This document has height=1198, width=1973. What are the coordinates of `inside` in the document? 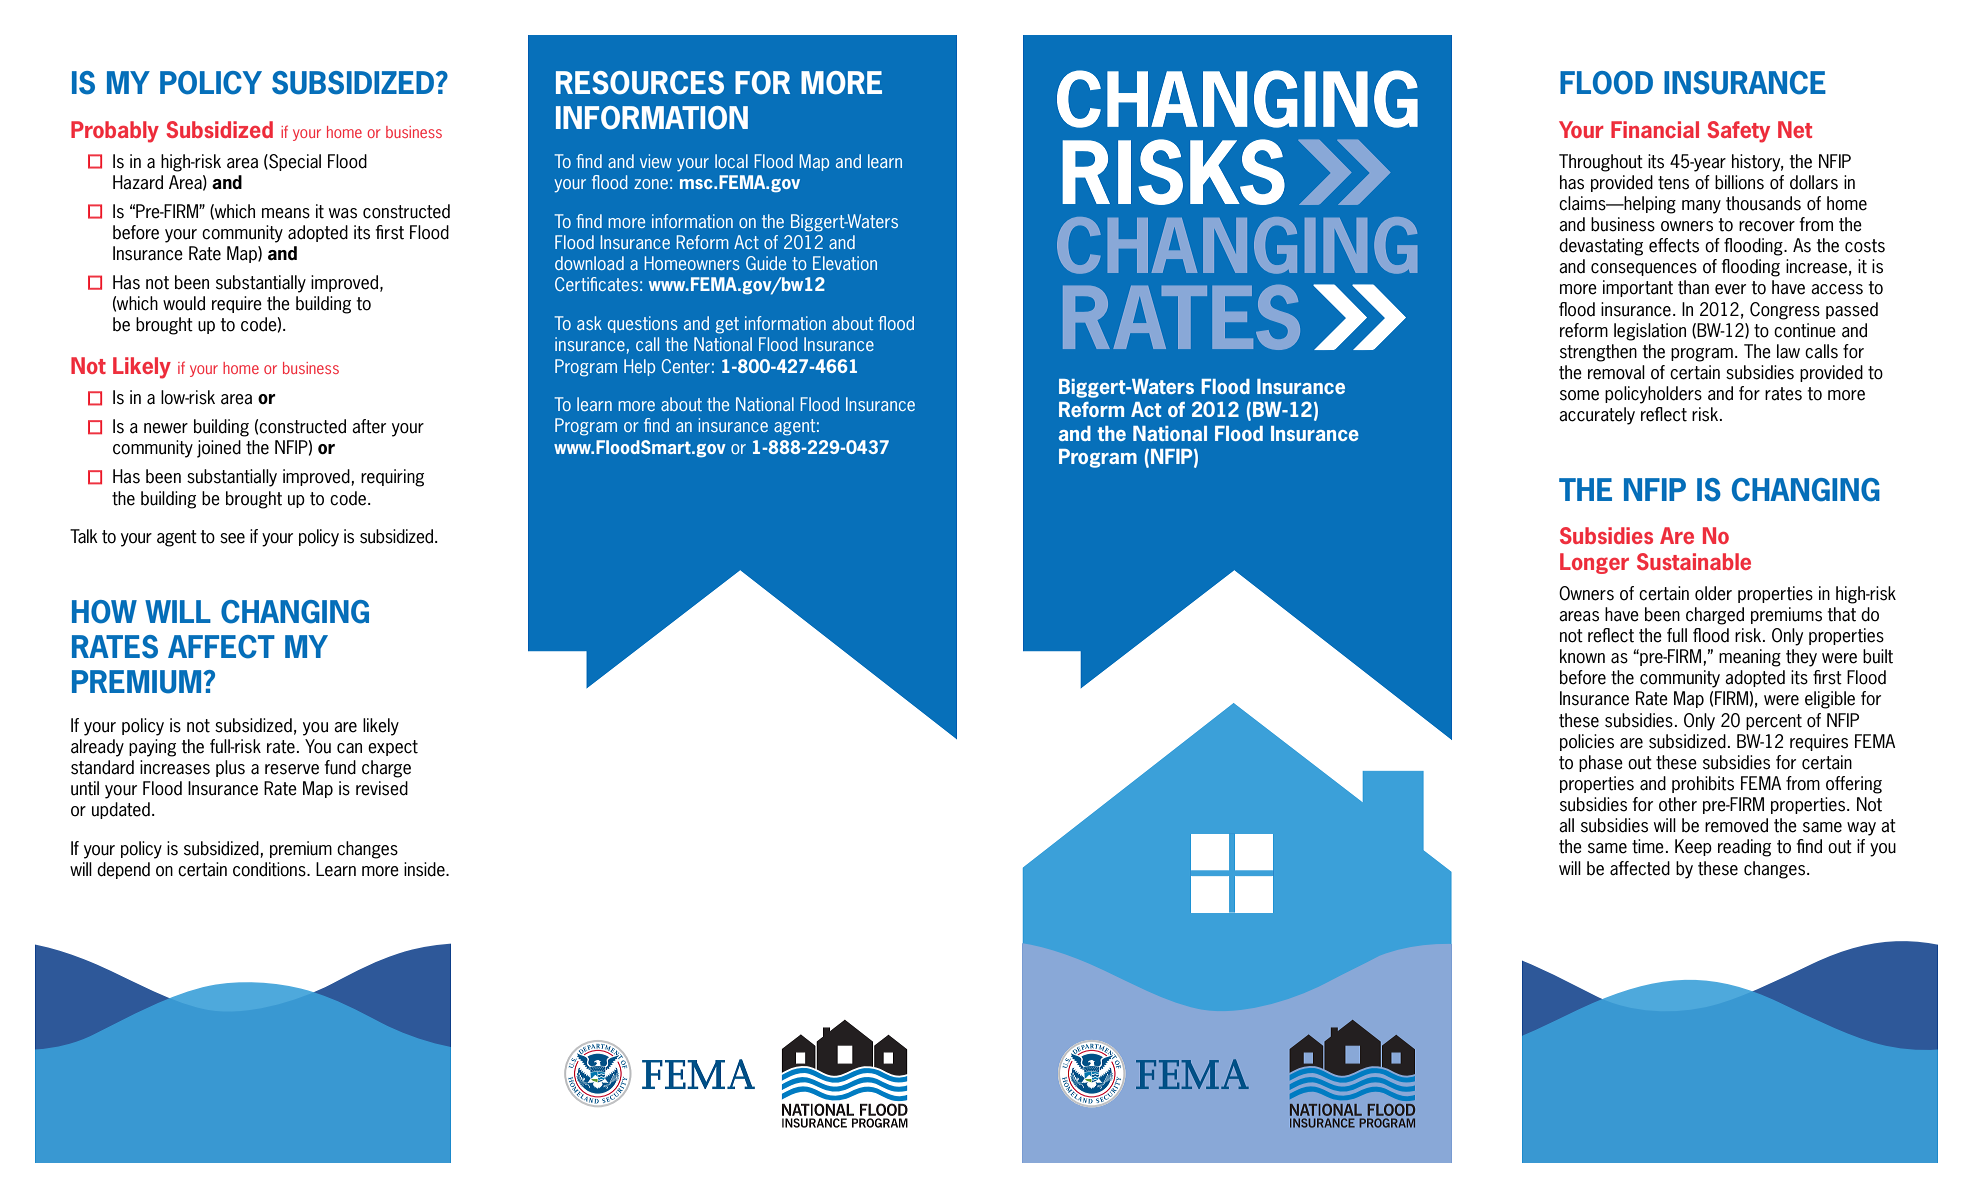 It's located at (425, 869).
